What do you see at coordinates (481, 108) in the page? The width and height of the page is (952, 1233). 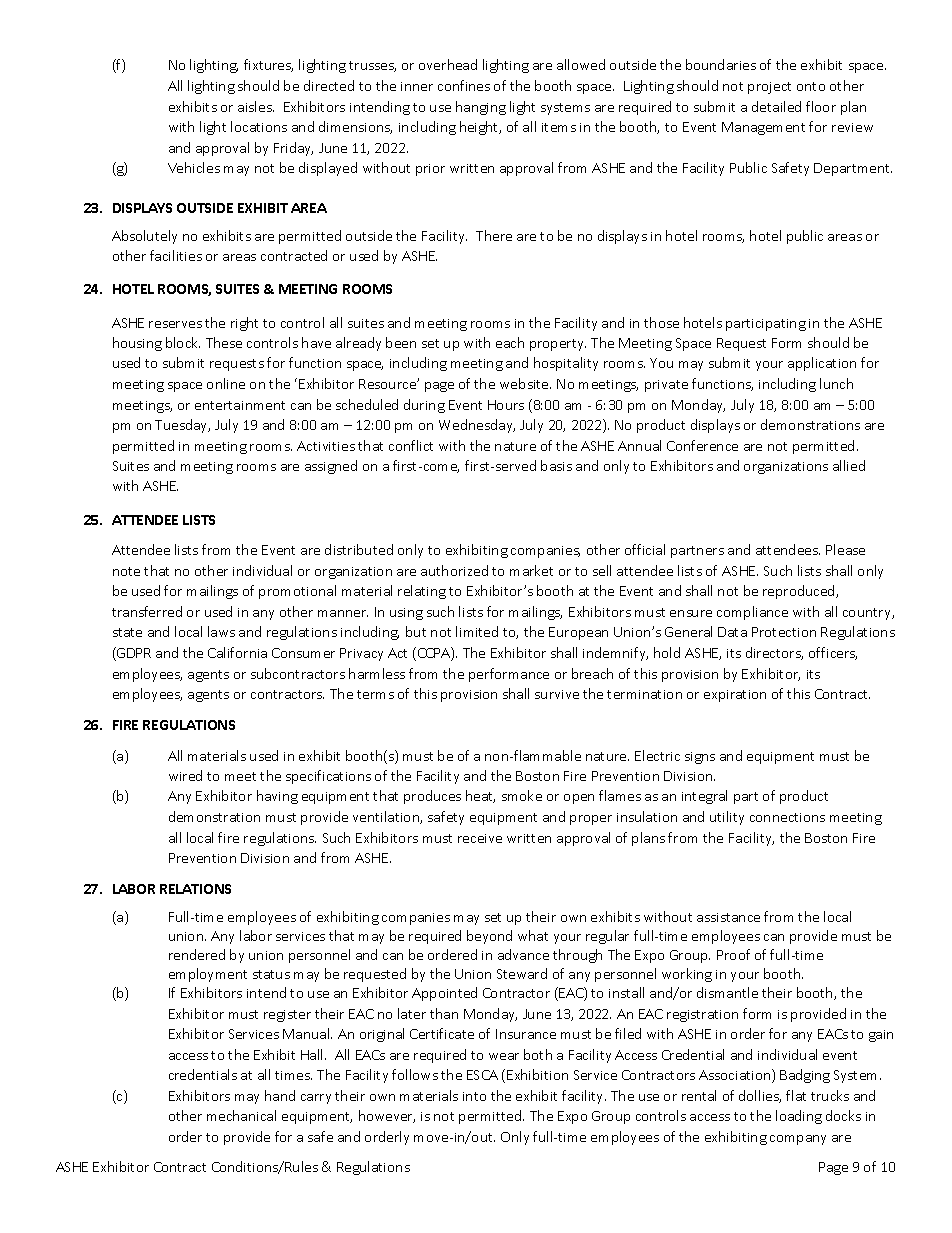 I see `hanging` at bounding box center [481, 108].
